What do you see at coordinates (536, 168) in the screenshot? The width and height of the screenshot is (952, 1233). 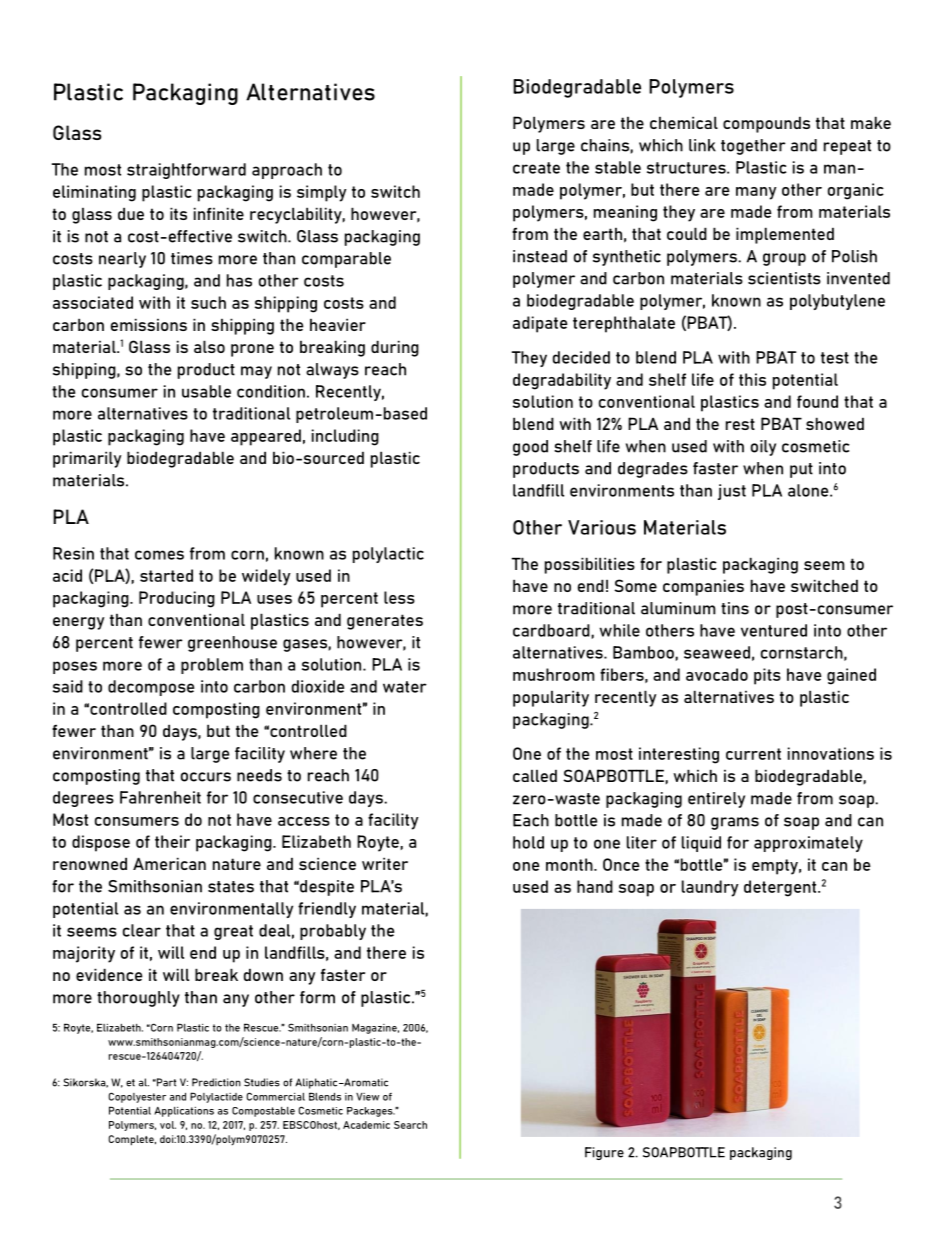 I see `create` at bounding box center [536, 168].
